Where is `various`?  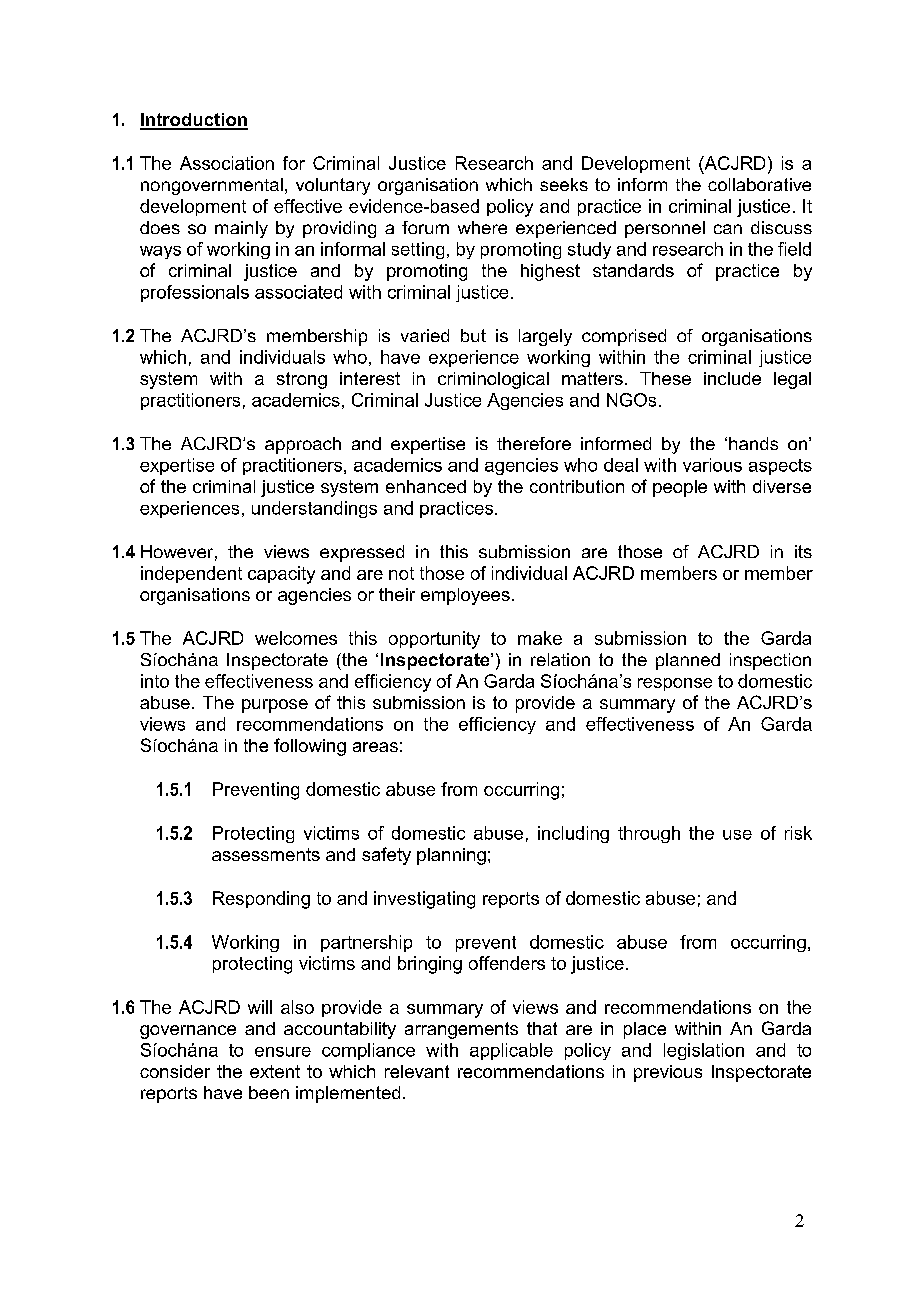 various is located at coordinates (712, 465).
